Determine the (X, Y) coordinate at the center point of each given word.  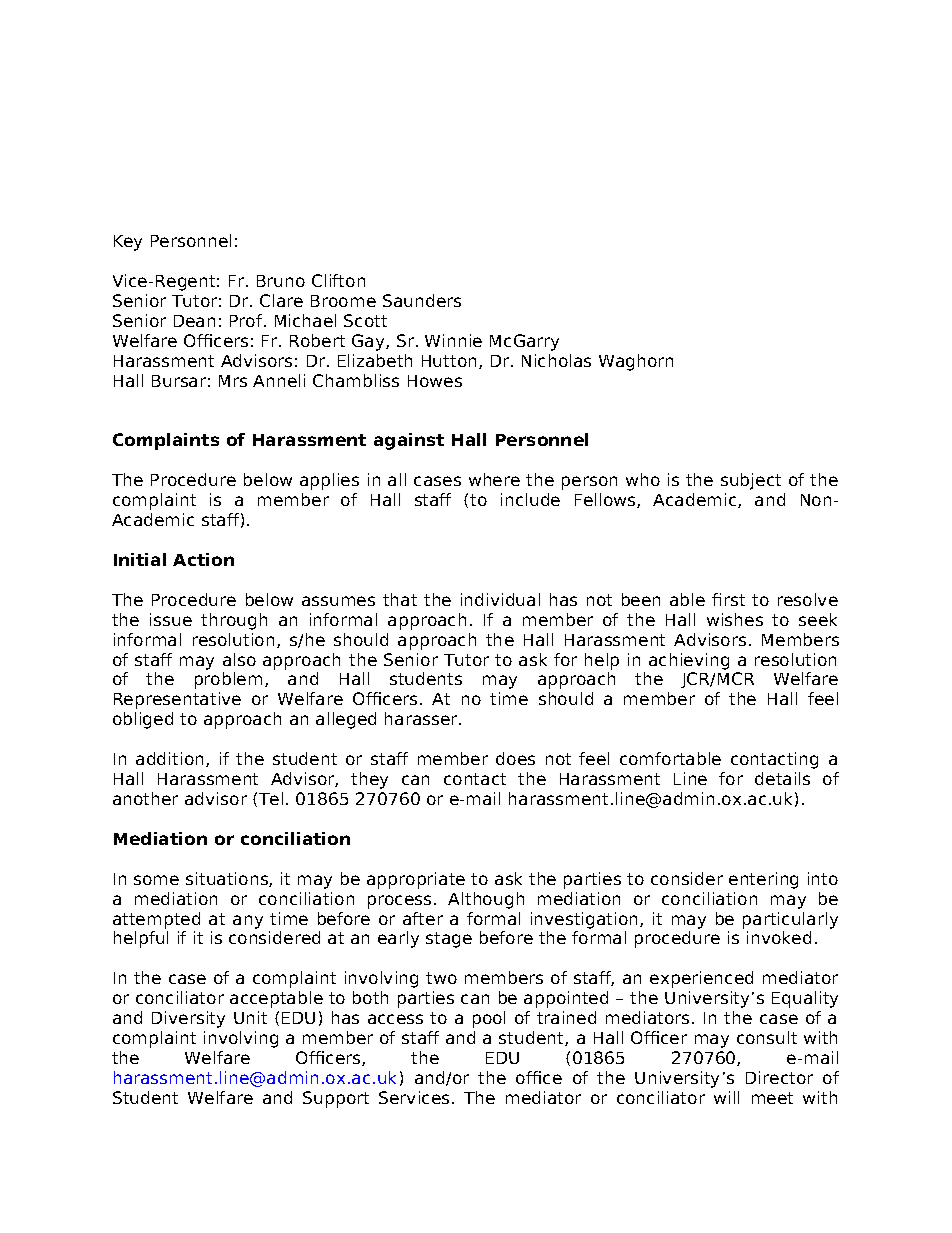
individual (500, 599)
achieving (689, 661)
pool (489, 1019)
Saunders (422, 300)
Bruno (281, 281)
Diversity (188, 1019)
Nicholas (556, 360)
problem (228, 680)
